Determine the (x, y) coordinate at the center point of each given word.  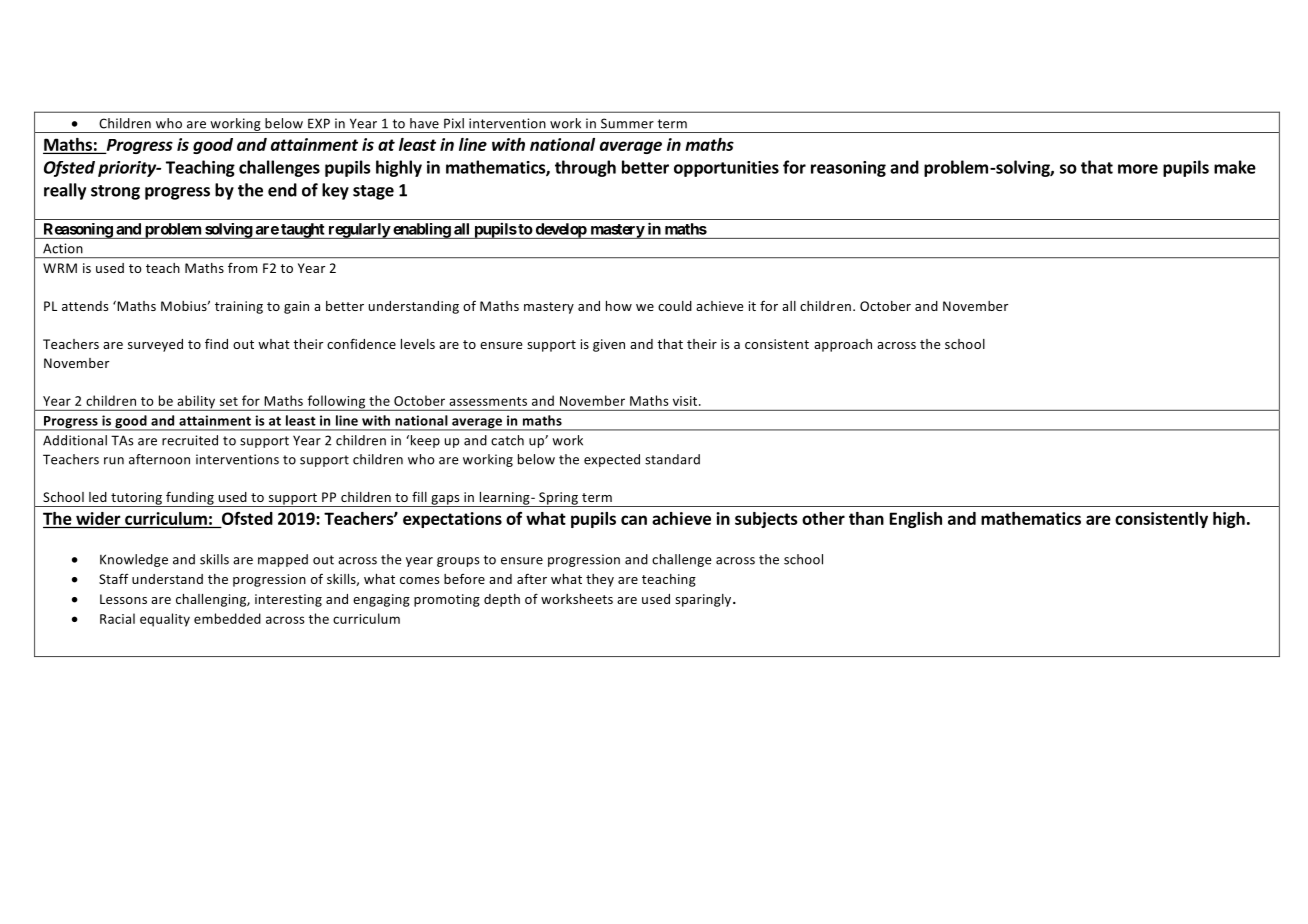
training (239, 307)
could (675, 306)
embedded (227, 618)
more (1138, 169)
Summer (627, 123)
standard (672, 459)
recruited (190, 440)
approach (843, 345)
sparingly (704, 600)
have (424, 123)
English (916, 520)
